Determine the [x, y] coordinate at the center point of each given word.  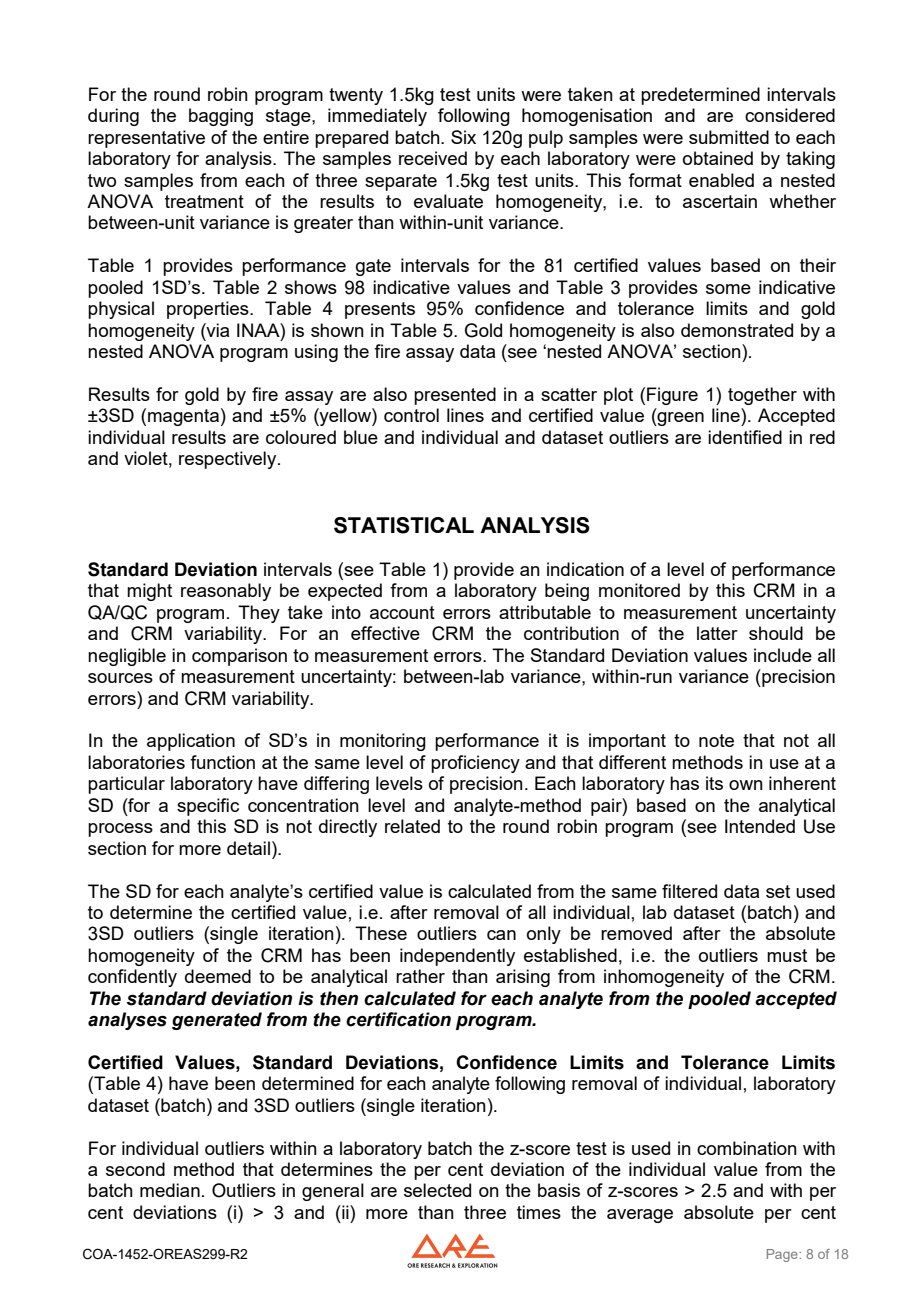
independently [457, 957]
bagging [221, 117]
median [170, 1190]
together [762, 396]
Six [463, 137]
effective [385, 633]
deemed [218, 976]
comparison [239, 657]
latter [717, 633]
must [787, 955]
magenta [183, 417]
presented [455, 396]
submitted [729, 137]
